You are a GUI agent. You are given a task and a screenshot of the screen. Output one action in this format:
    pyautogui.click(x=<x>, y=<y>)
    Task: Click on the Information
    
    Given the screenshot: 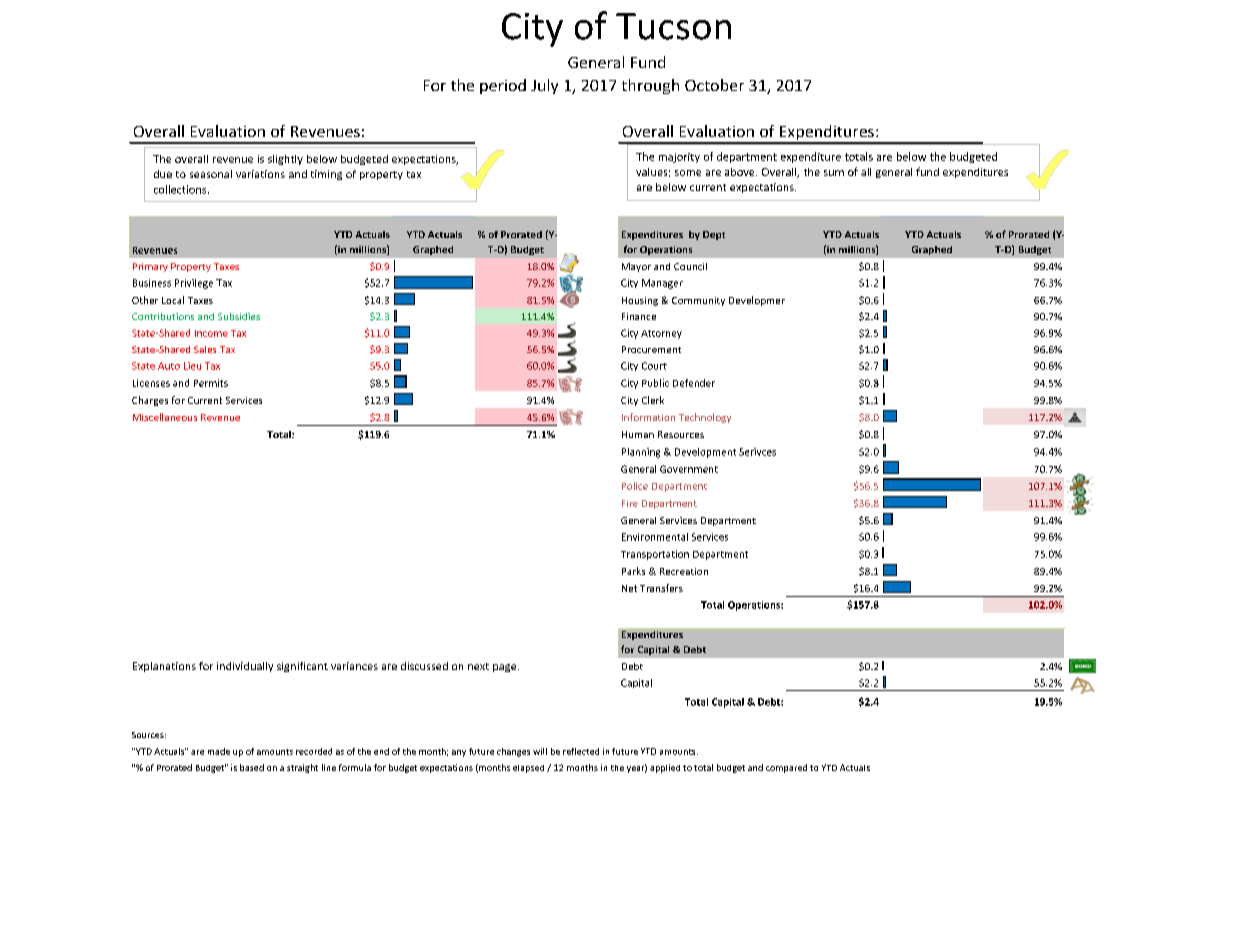 What is the action you would take?
    pyautogui.click(x=648, y=417)
